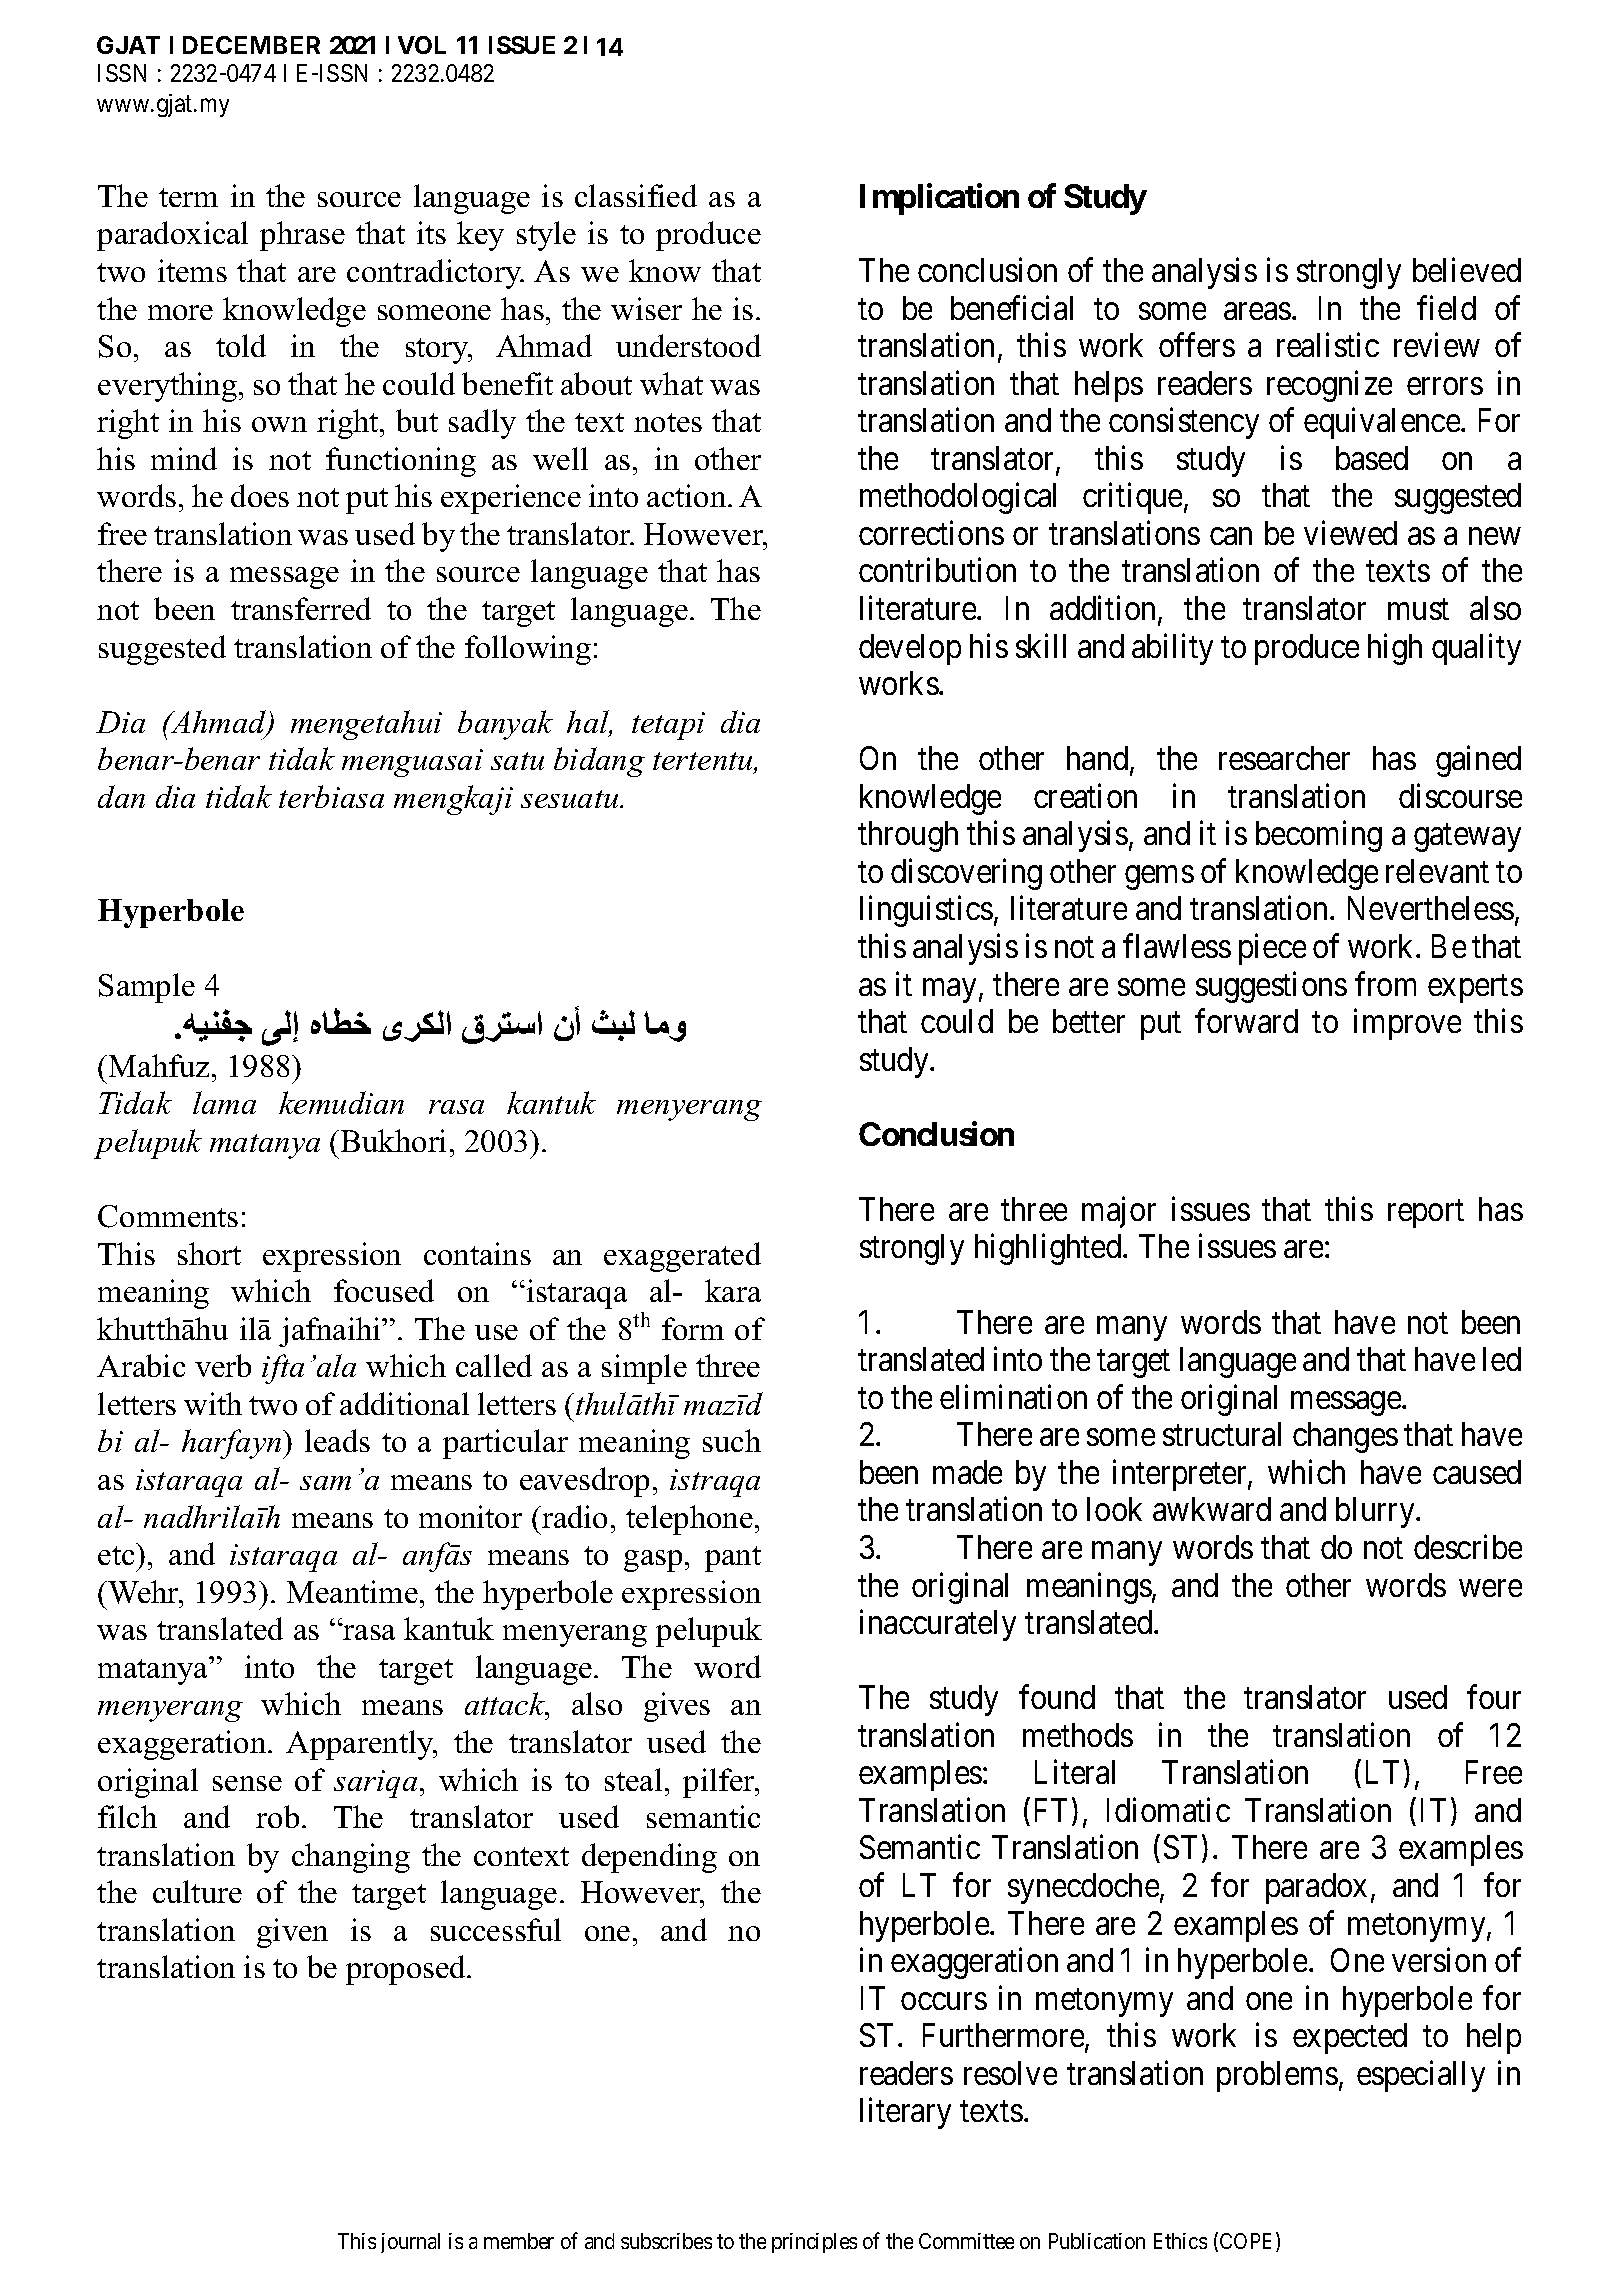 The width and height of the screenshot is (1620, 2291). What do you see at coordinates (1319, 836) in the screenshot?
I see `becoming` at bounding box center [1319, 836].
